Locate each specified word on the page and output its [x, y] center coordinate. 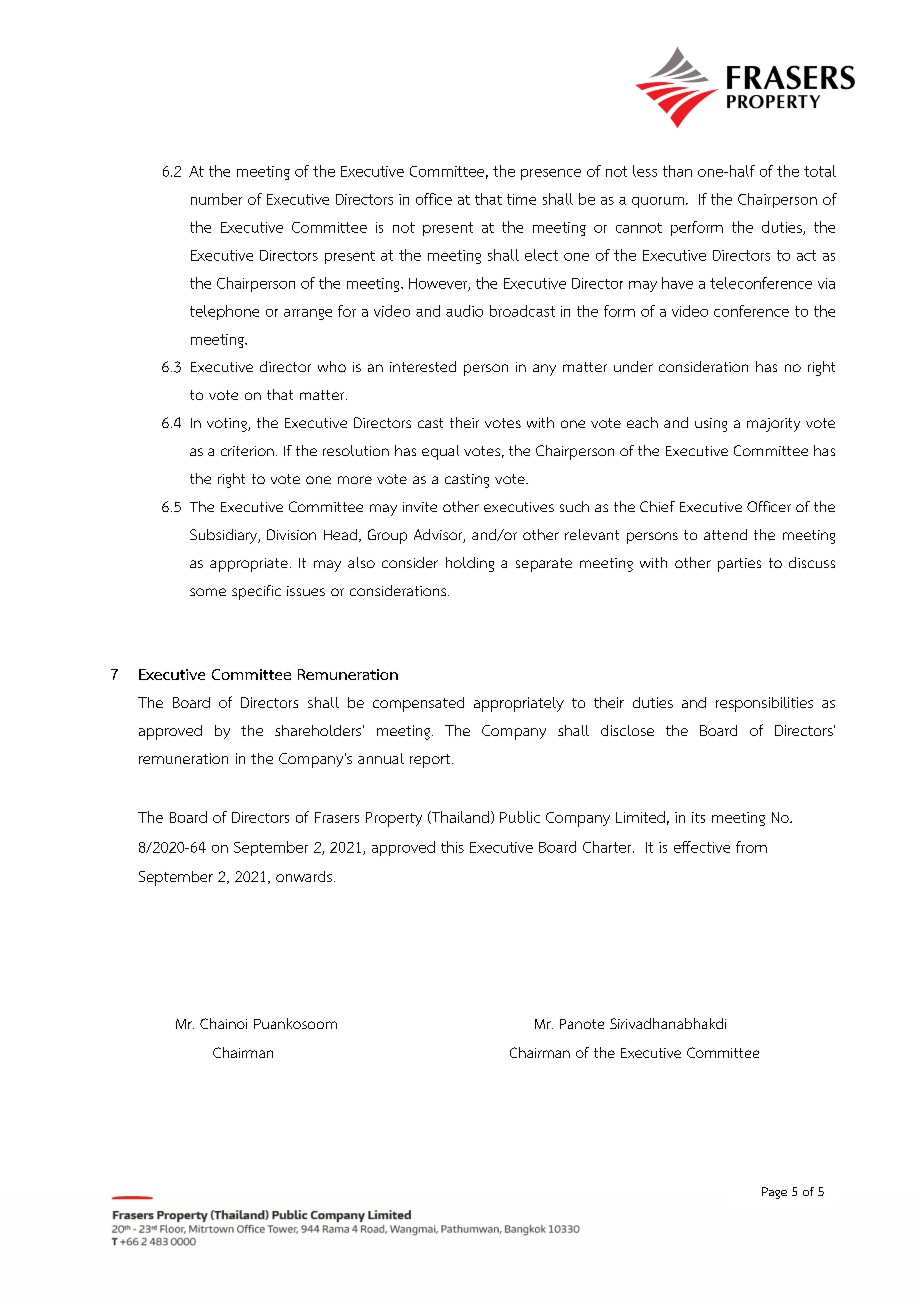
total [820, 171]
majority [773, 425]
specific [256, 592]
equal [440, 452]
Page [774, 1193]
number [216, 199]
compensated [418, 704]
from [751, 847]
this [452, 847]
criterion [247, 451]
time [521, 199]
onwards [305, 876]
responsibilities [764, 704]
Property [394, 819]
